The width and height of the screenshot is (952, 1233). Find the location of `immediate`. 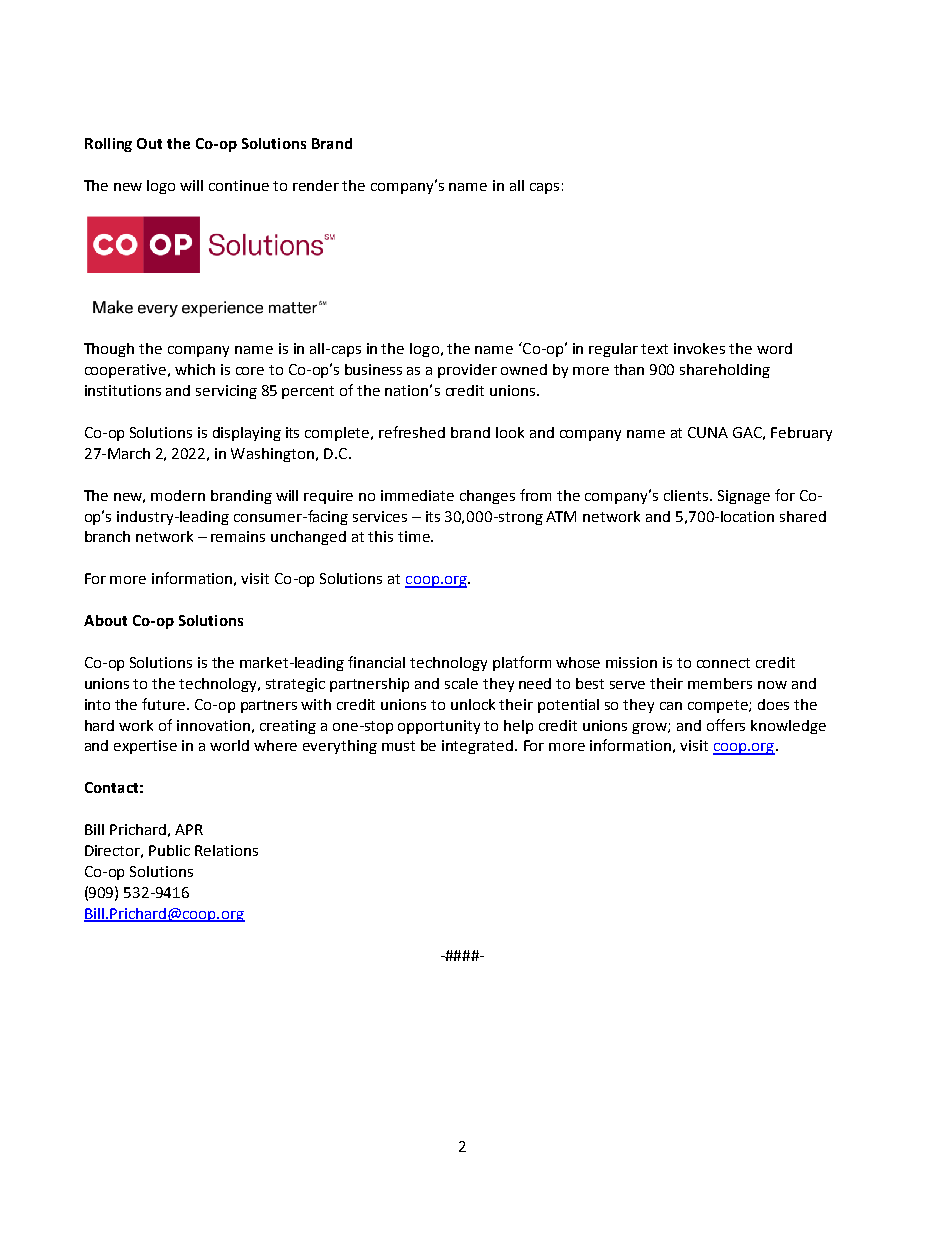

immediate is located at coordinates (417, 495).
